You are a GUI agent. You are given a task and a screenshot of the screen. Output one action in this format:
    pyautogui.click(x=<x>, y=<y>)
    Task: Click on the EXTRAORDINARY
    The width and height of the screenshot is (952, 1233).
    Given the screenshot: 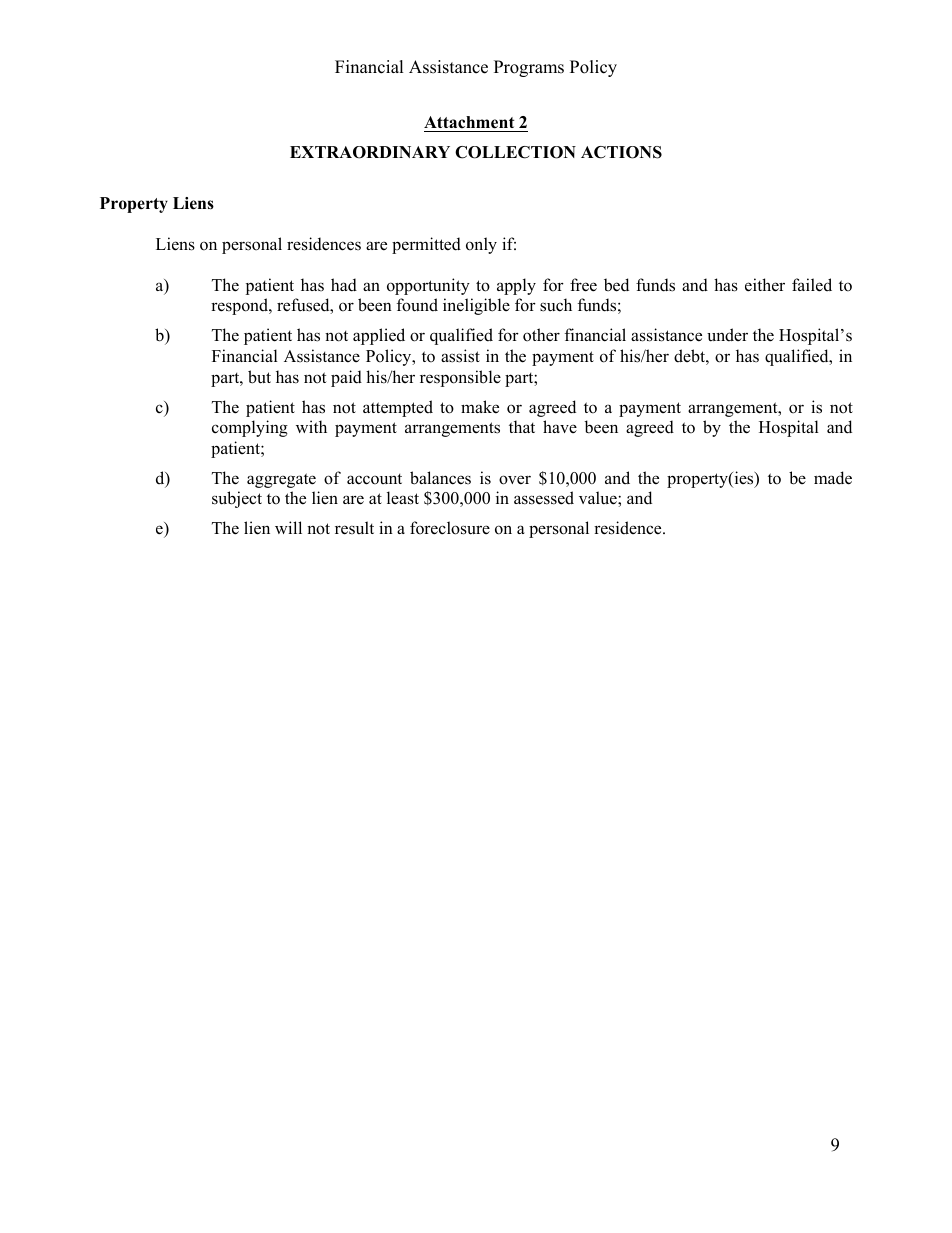 What is the action you would take?
    pyautogui.click(x=370, y=152)
